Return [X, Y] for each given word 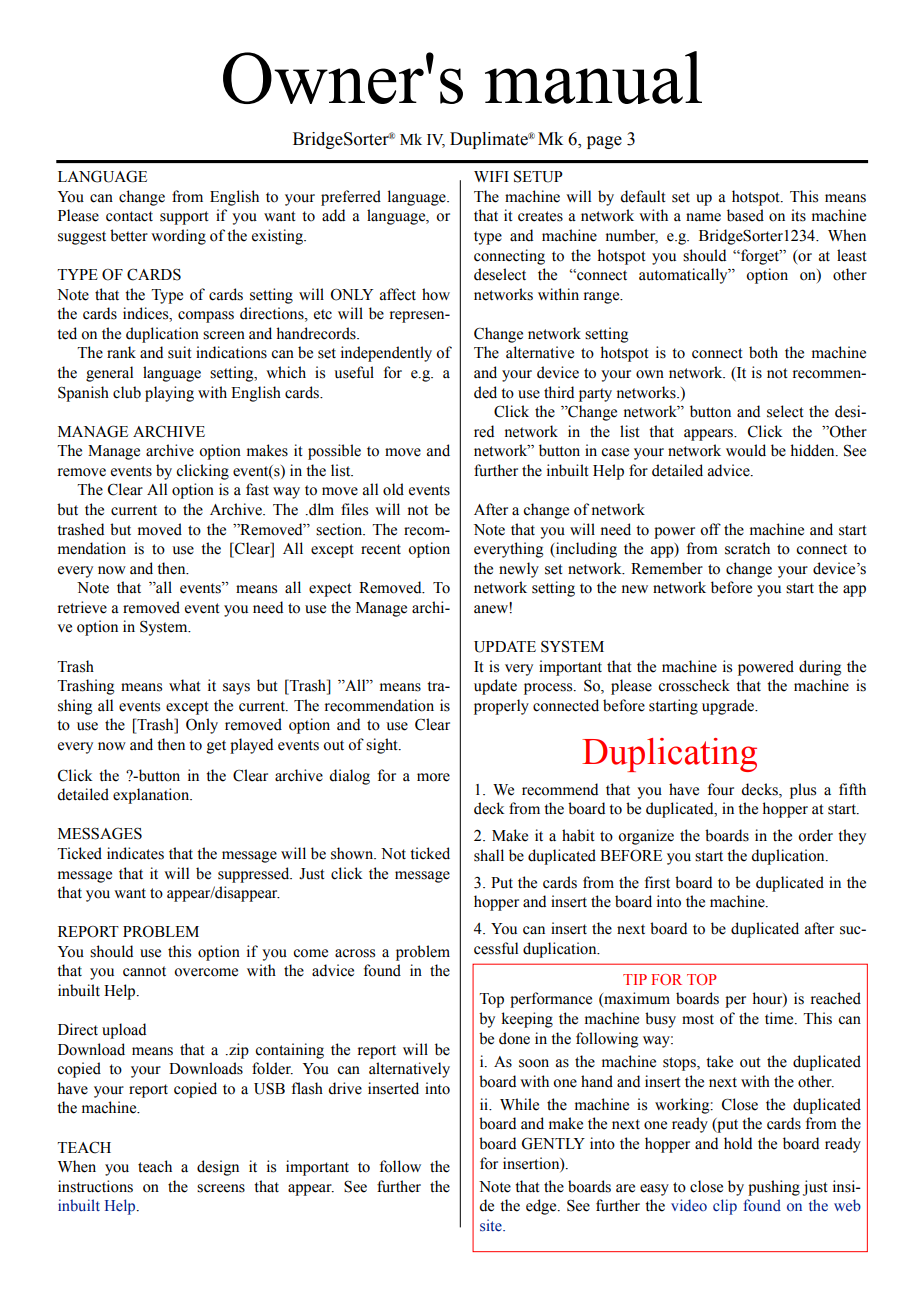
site [492, 1225]
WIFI [491, 176]
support [184, 218]
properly [501, 707]
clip [725, 1207]
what [185, 685]
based [745, 215]
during [820, 668]
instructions [95, 1186]
